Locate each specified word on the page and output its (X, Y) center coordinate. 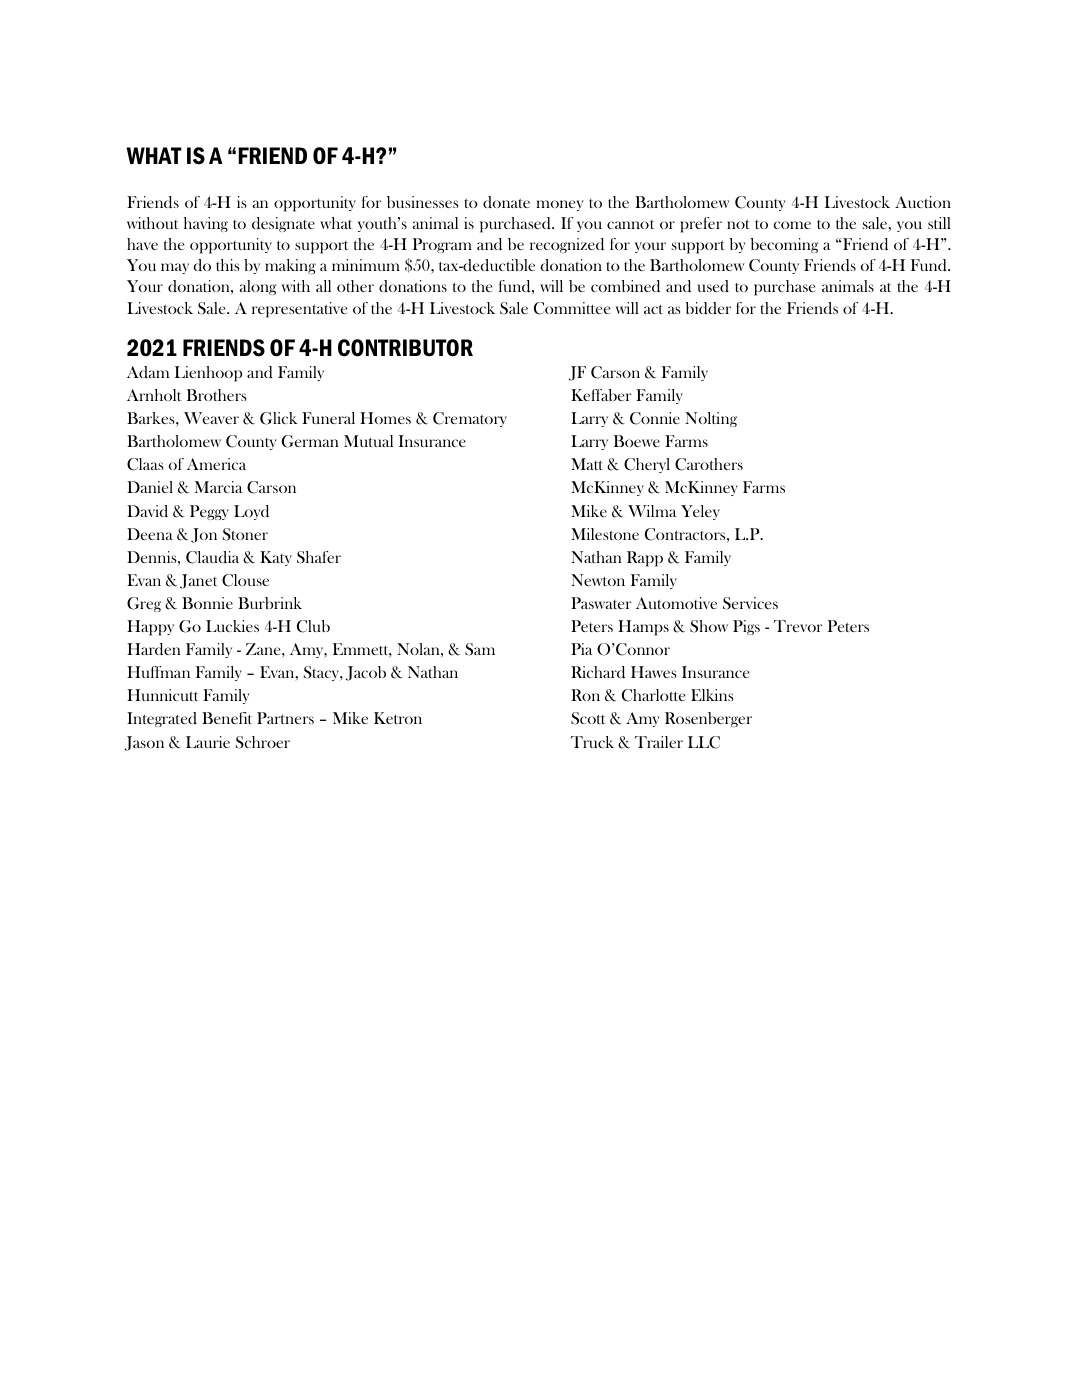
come (792, 225)
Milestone (605, 534)
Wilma (652, 511)
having (206, 224)
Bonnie (207, 603)
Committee (572, 308)
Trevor (798, 626)
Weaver (211, 418)
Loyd (251, 512)
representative (299, 310)
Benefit (227, 718)
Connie (655, 418)
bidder (708, 308)
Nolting (711, 419)
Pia (582, 649)
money (560, 205)
